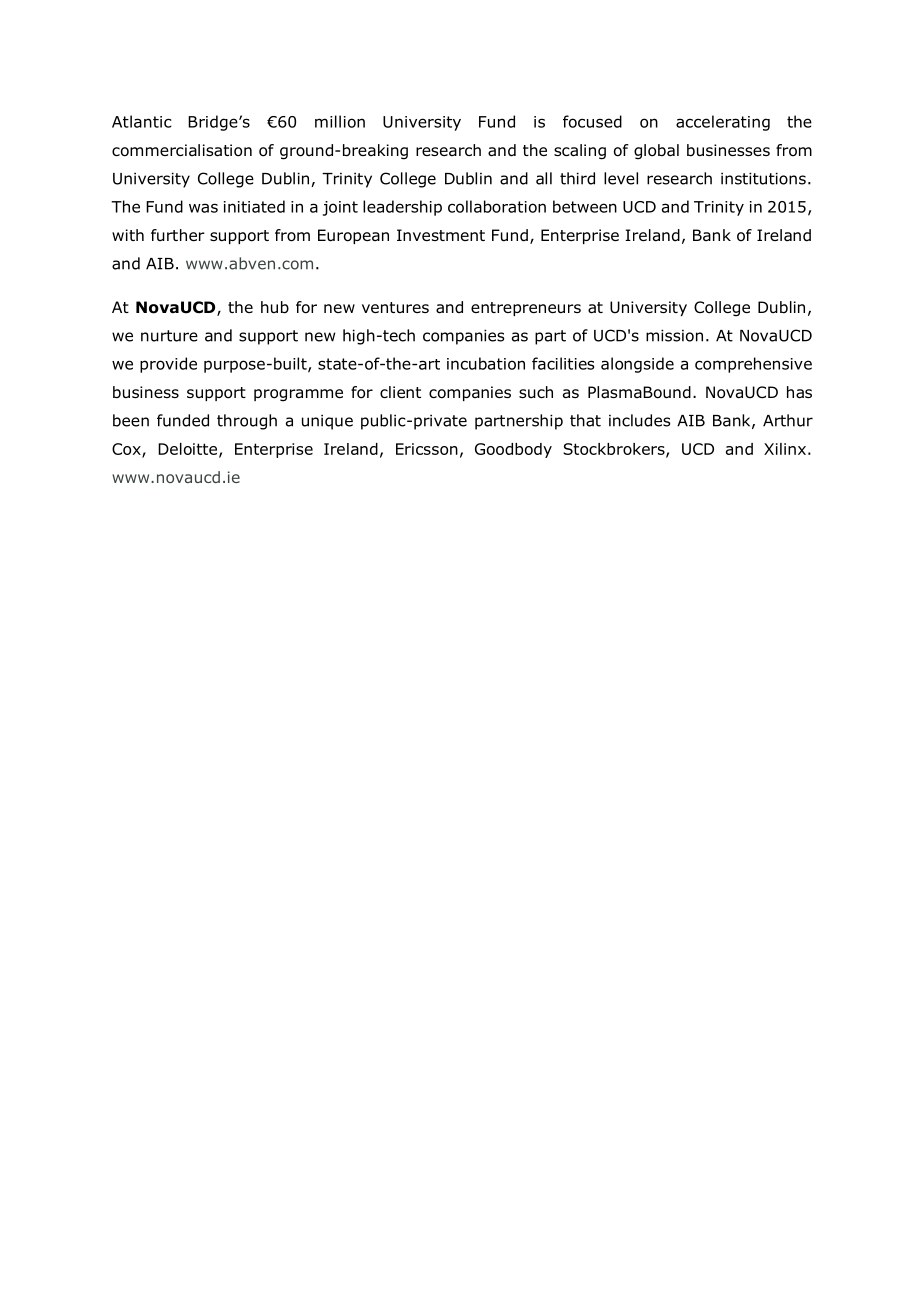 This screenshot has height=1308, width=924. Describe the element at coordinates (427, 449) in the screenshot. I see `Ericsson` at that location.
